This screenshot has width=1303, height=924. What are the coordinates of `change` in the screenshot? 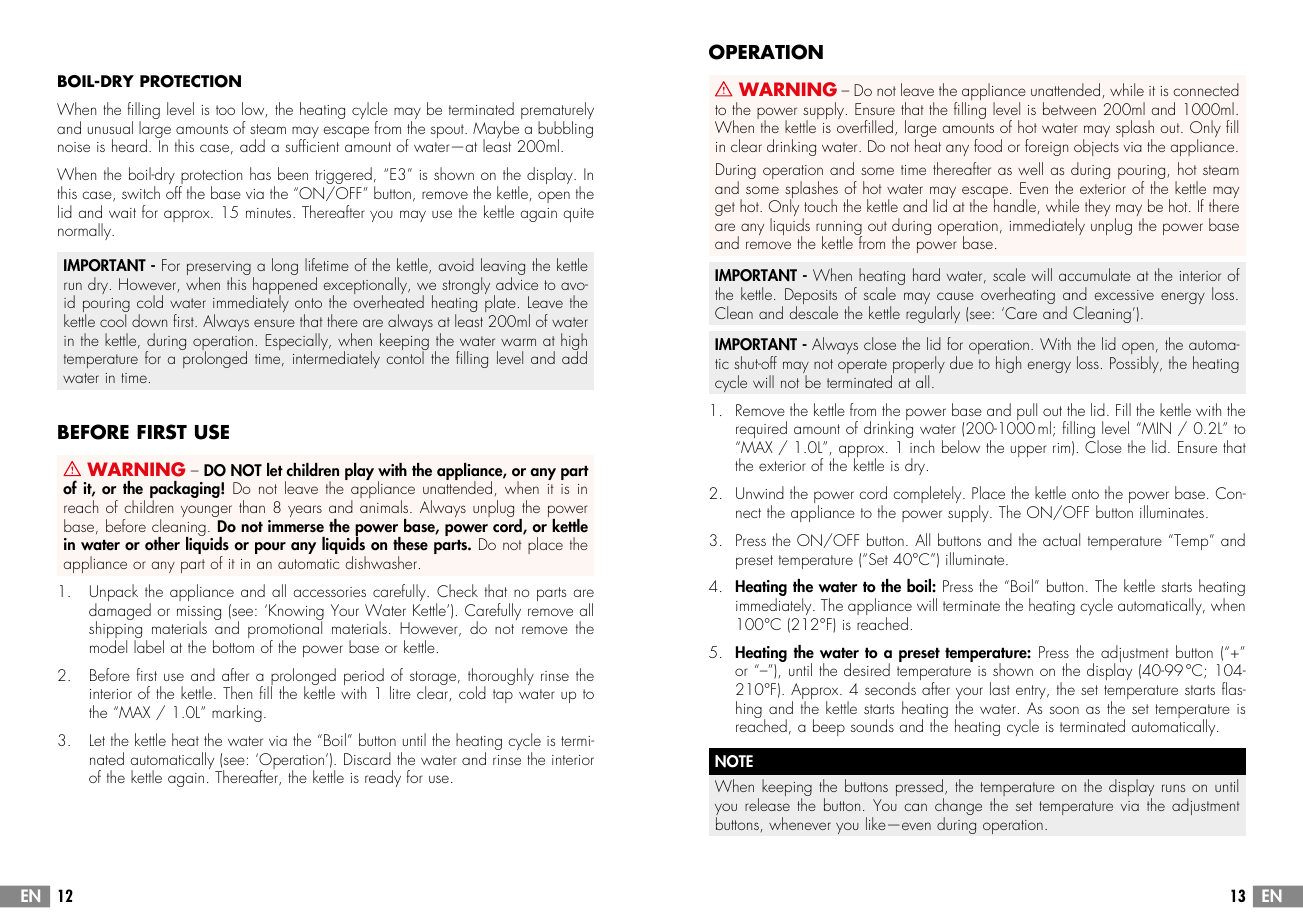 It's located at (958, 808).
